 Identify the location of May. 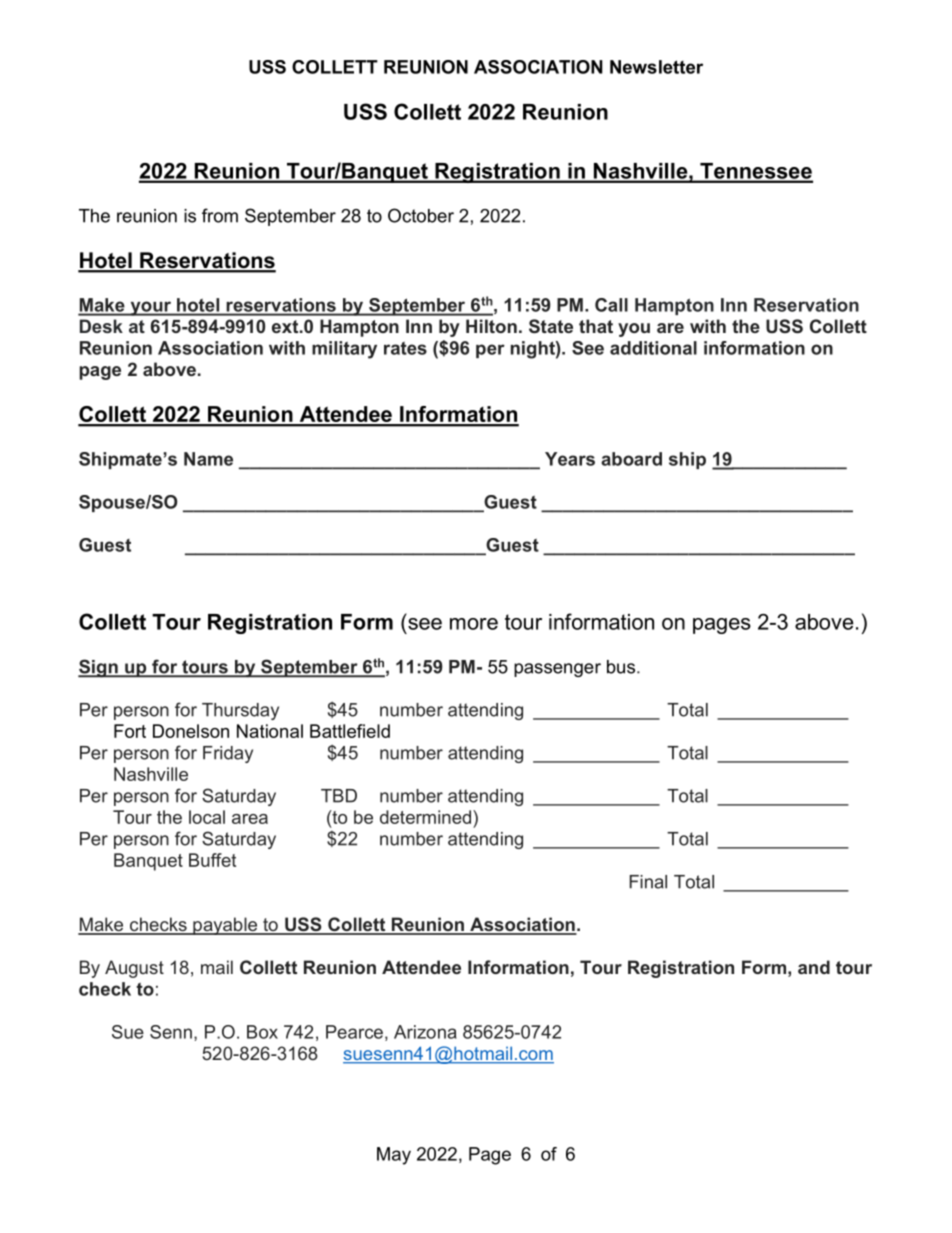
(394, 1156).
